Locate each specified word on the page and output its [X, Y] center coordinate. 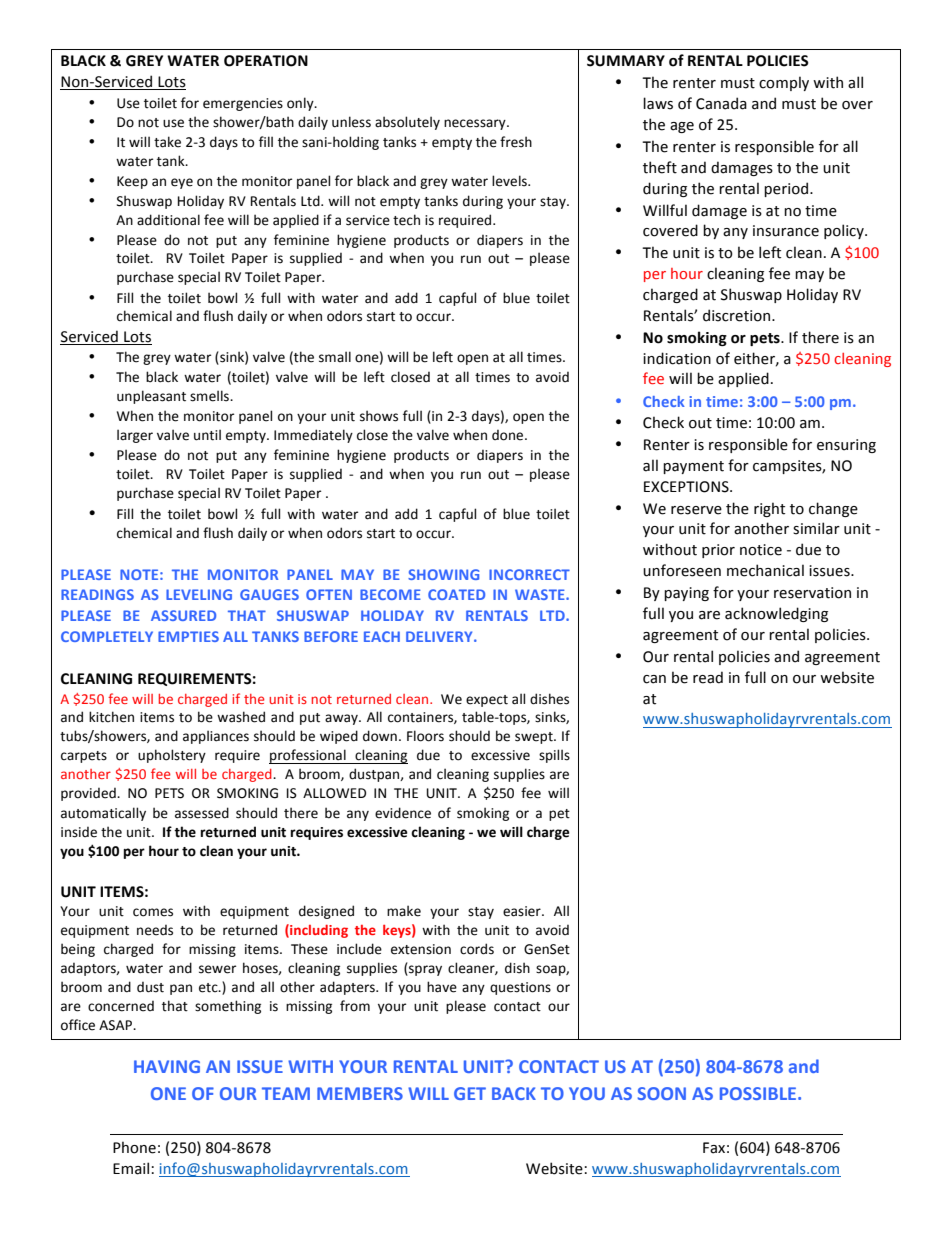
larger [135, 436]
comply [784, 83]
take [167, 142]
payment [693, 467]
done [509, 435]
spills [554, 756]
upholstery [172, 756]
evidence [403, 813]
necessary [476, 124]
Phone [134, 1147]
